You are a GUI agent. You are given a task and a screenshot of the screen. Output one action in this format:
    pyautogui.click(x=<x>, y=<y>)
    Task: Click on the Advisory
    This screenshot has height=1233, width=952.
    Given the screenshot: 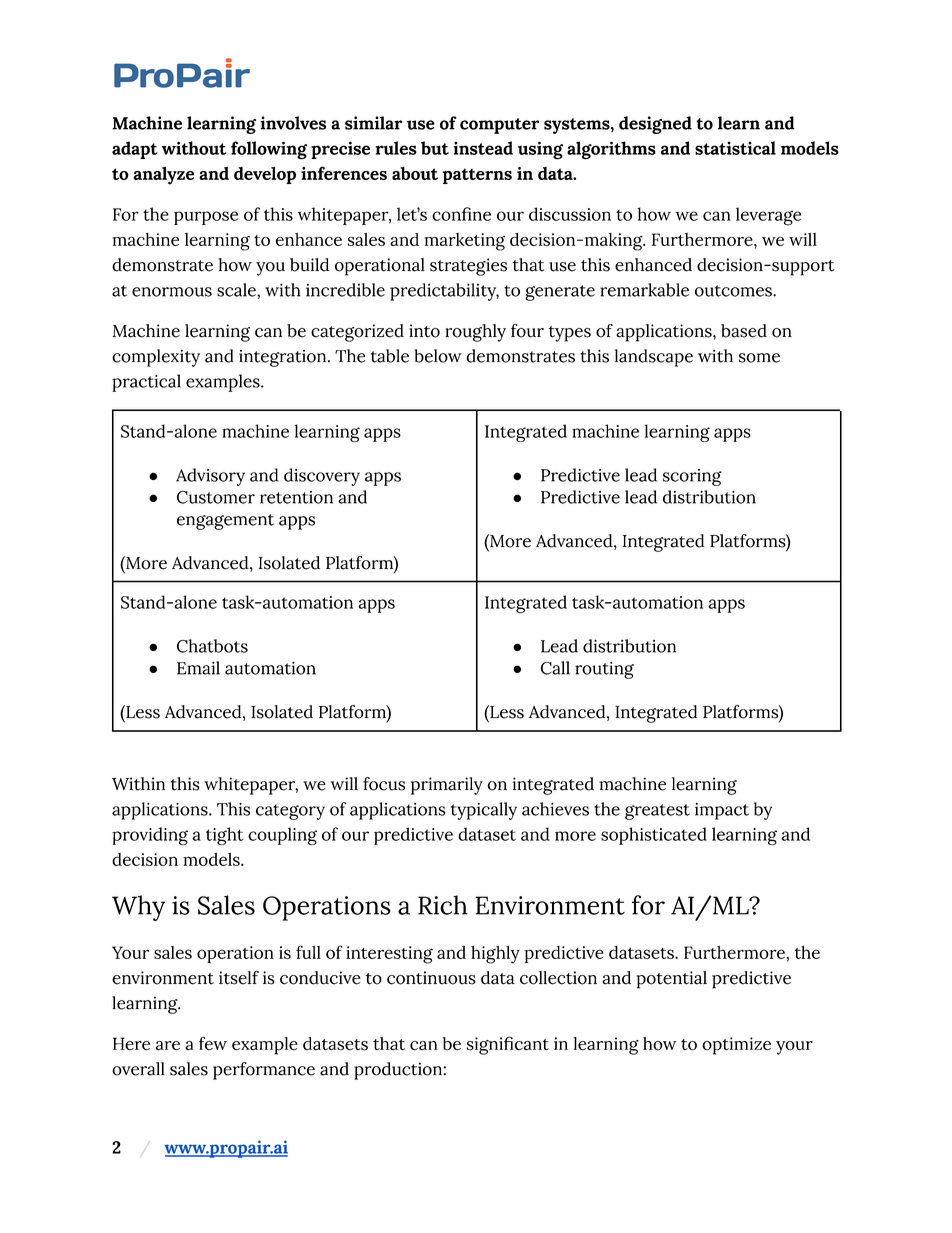 What is the action you would take?
    pyautogui.click(x=210, y=477)
